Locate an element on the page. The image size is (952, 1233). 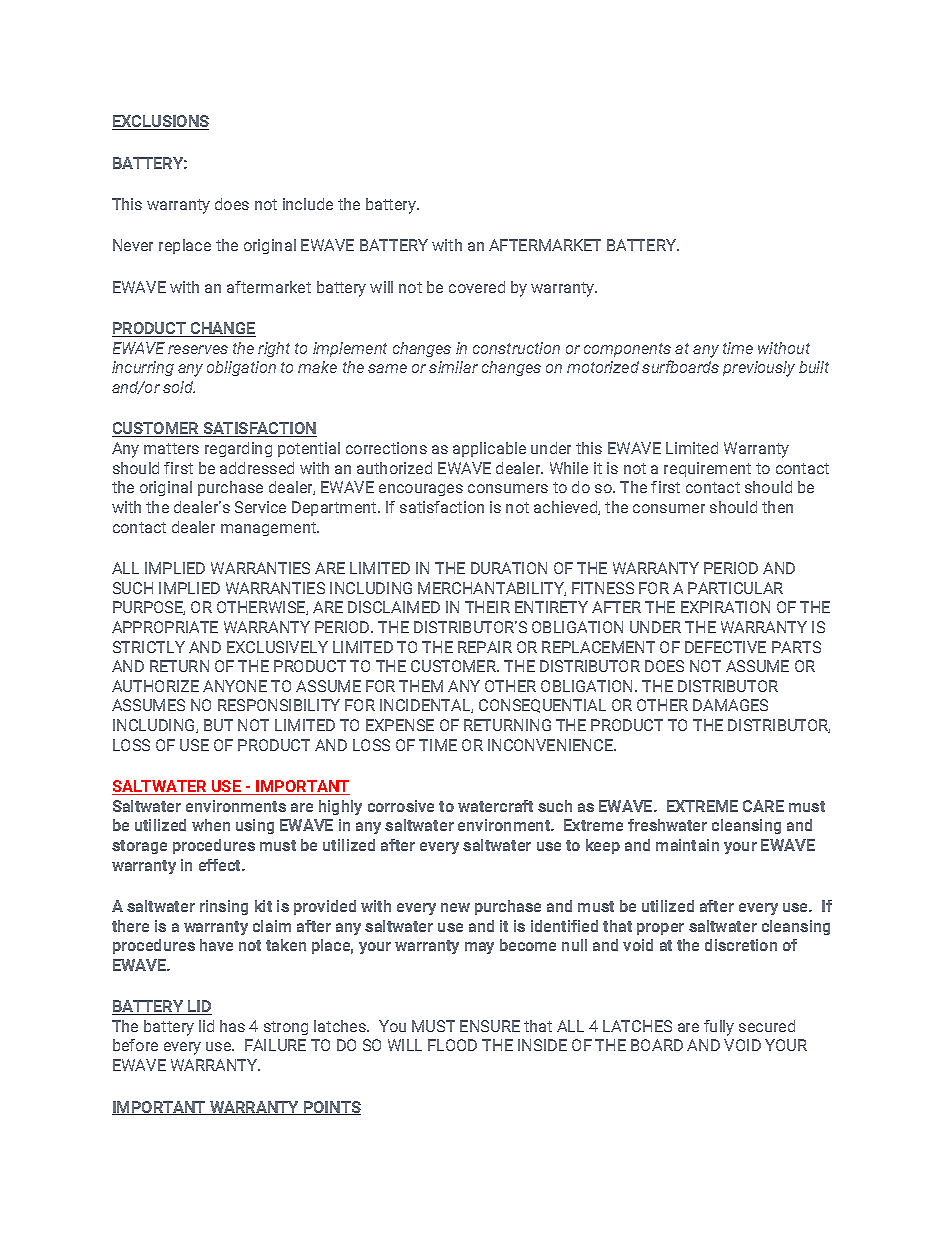
THEIR is located at coordinates (487, 607).
